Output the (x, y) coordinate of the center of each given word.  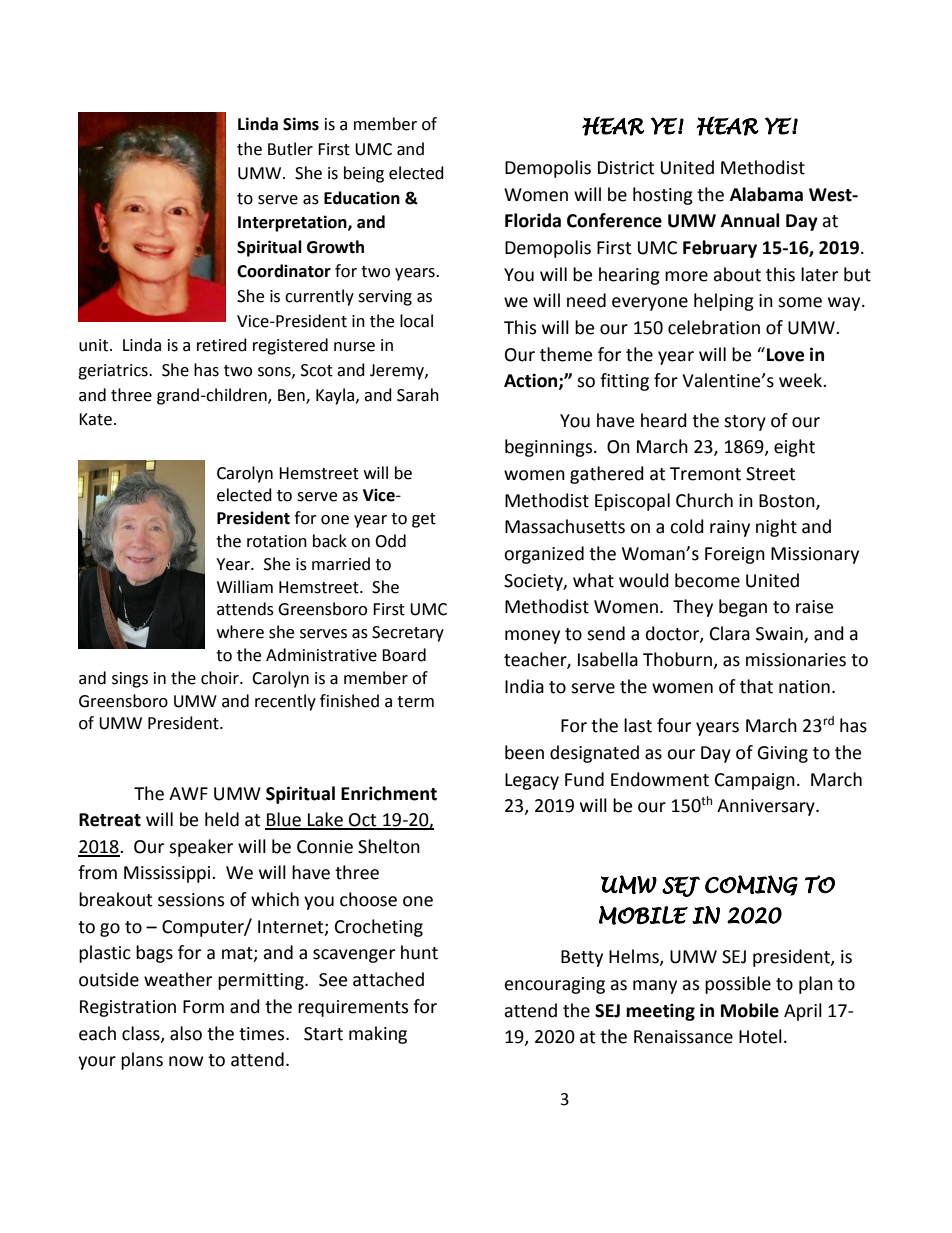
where (240, 632)
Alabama (766, 194)
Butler (290, 149)
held (222, 819)
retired (222, 345)
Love (785, 355)
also (186, 1033)
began (743, 608)
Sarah (418, 395)
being (364, 174)
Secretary (408, 634)
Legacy (532, 781)
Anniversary (767, 807)
